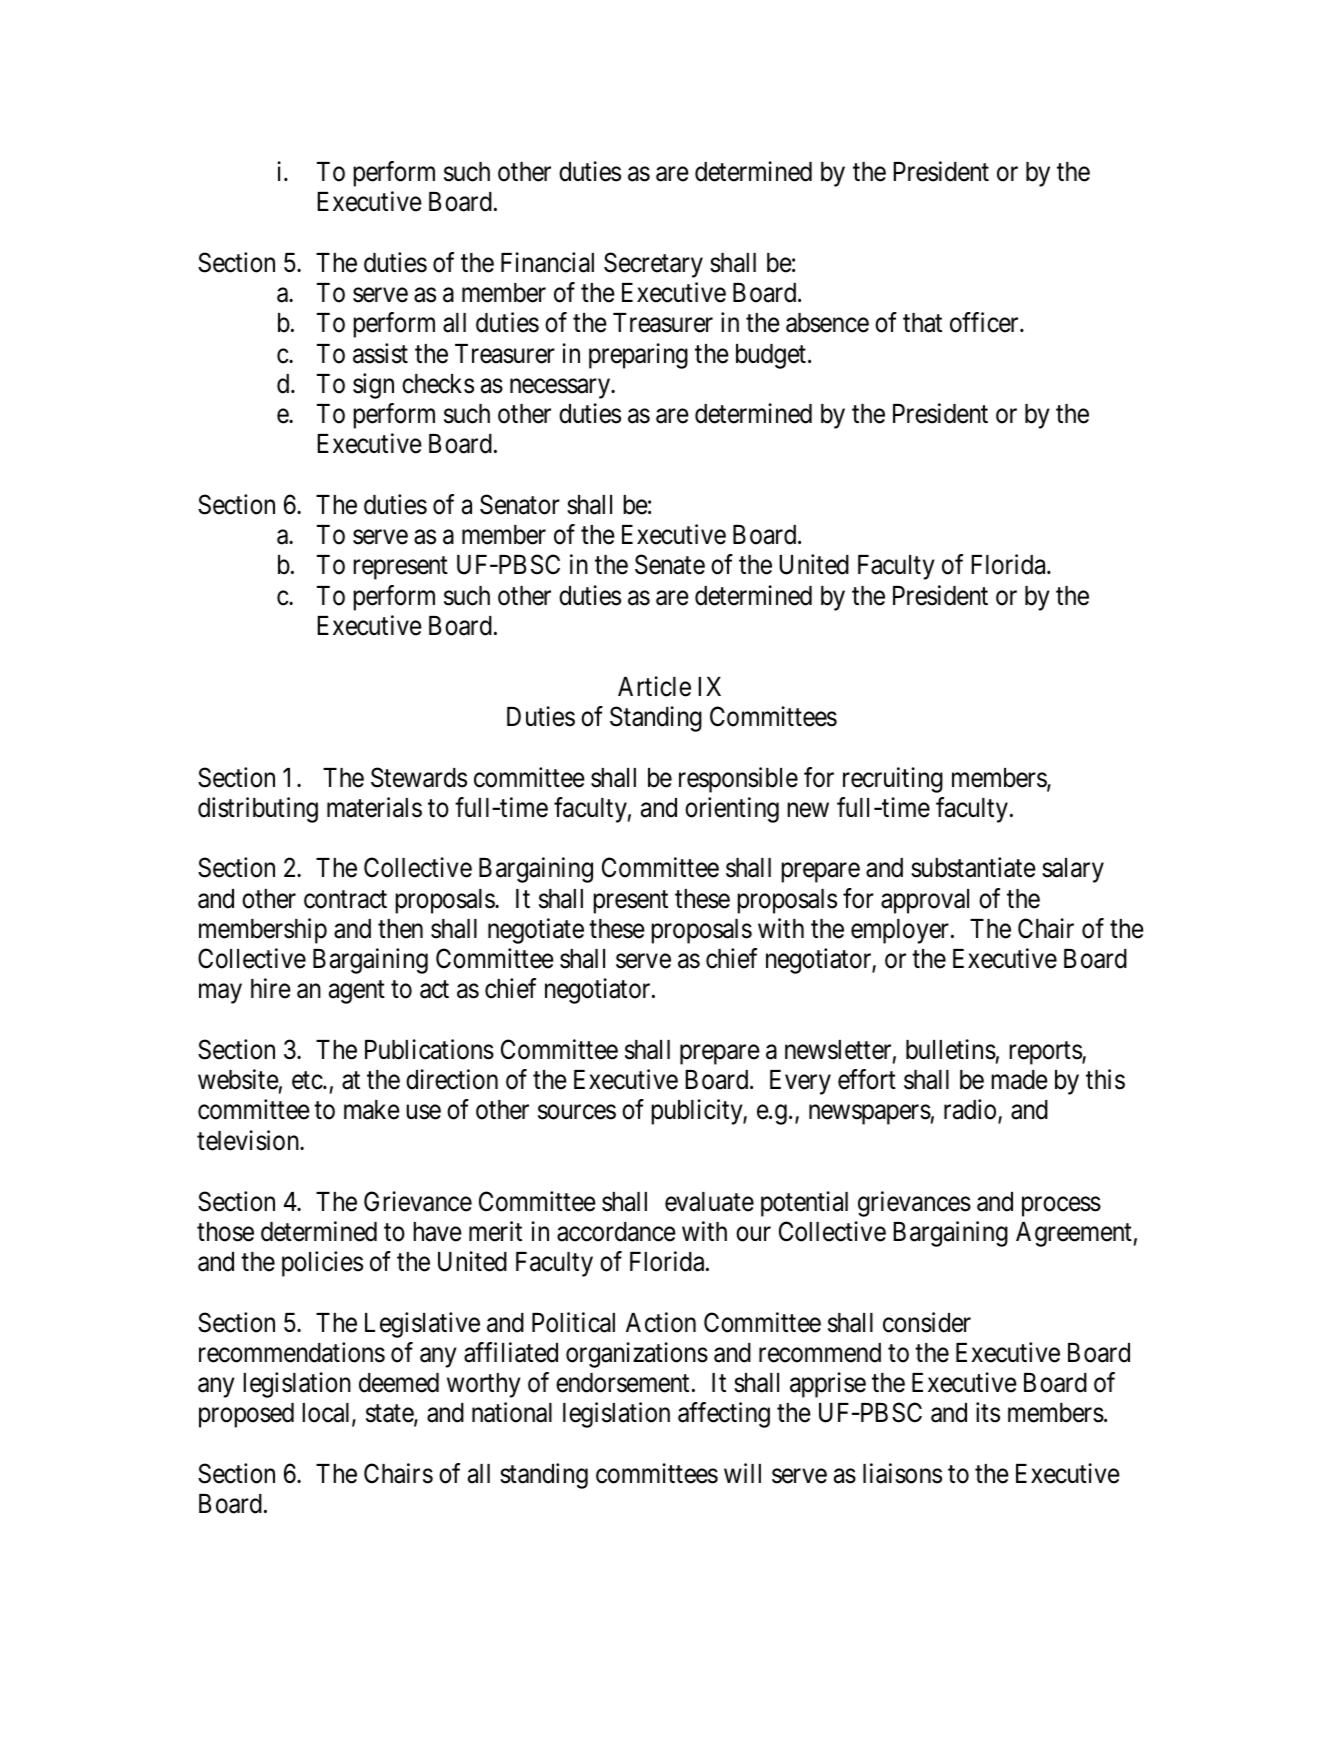 This screenshot has height=1737, width=1342. What do you see at coordinates (308, 1081) in the screenshot?
I see `etc` at bounding box center [308, 1081].
